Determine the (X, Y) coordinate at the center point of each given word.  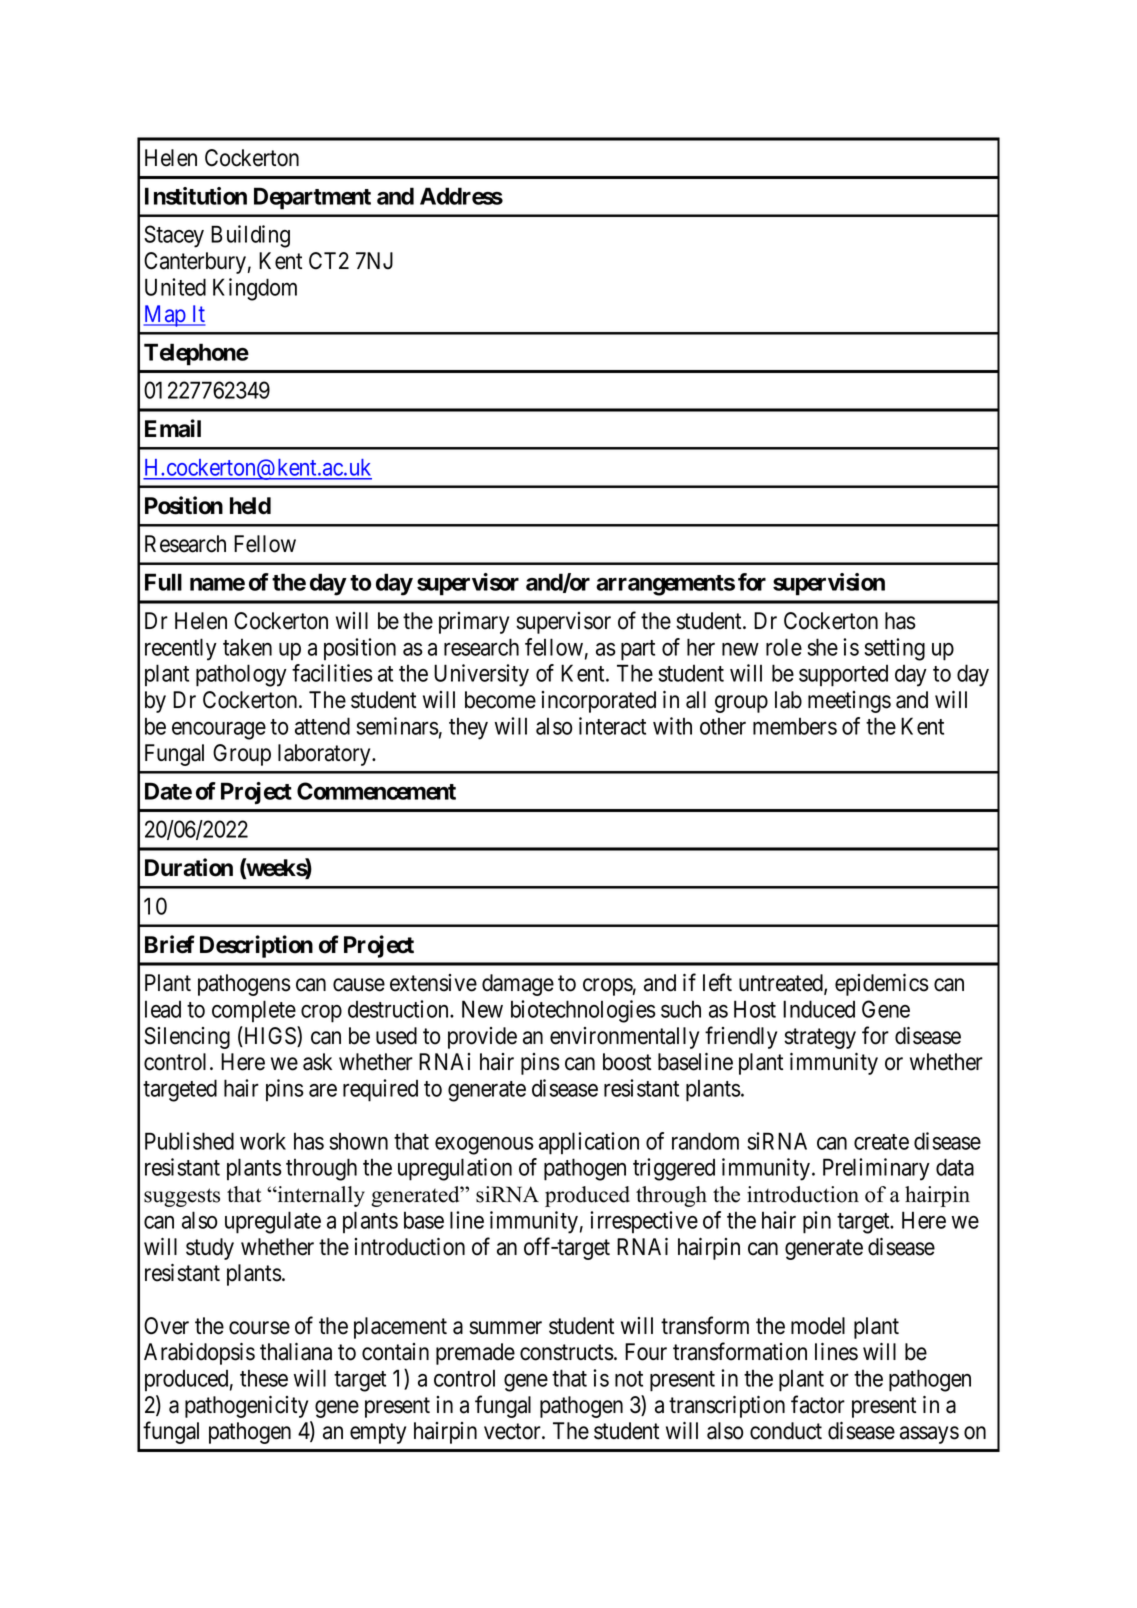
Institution (196, 196)
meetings (849, 702)
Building (250, 236)
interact (612, 726)
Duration (189, 867)
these (264, 1378)
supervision (829, 584)
